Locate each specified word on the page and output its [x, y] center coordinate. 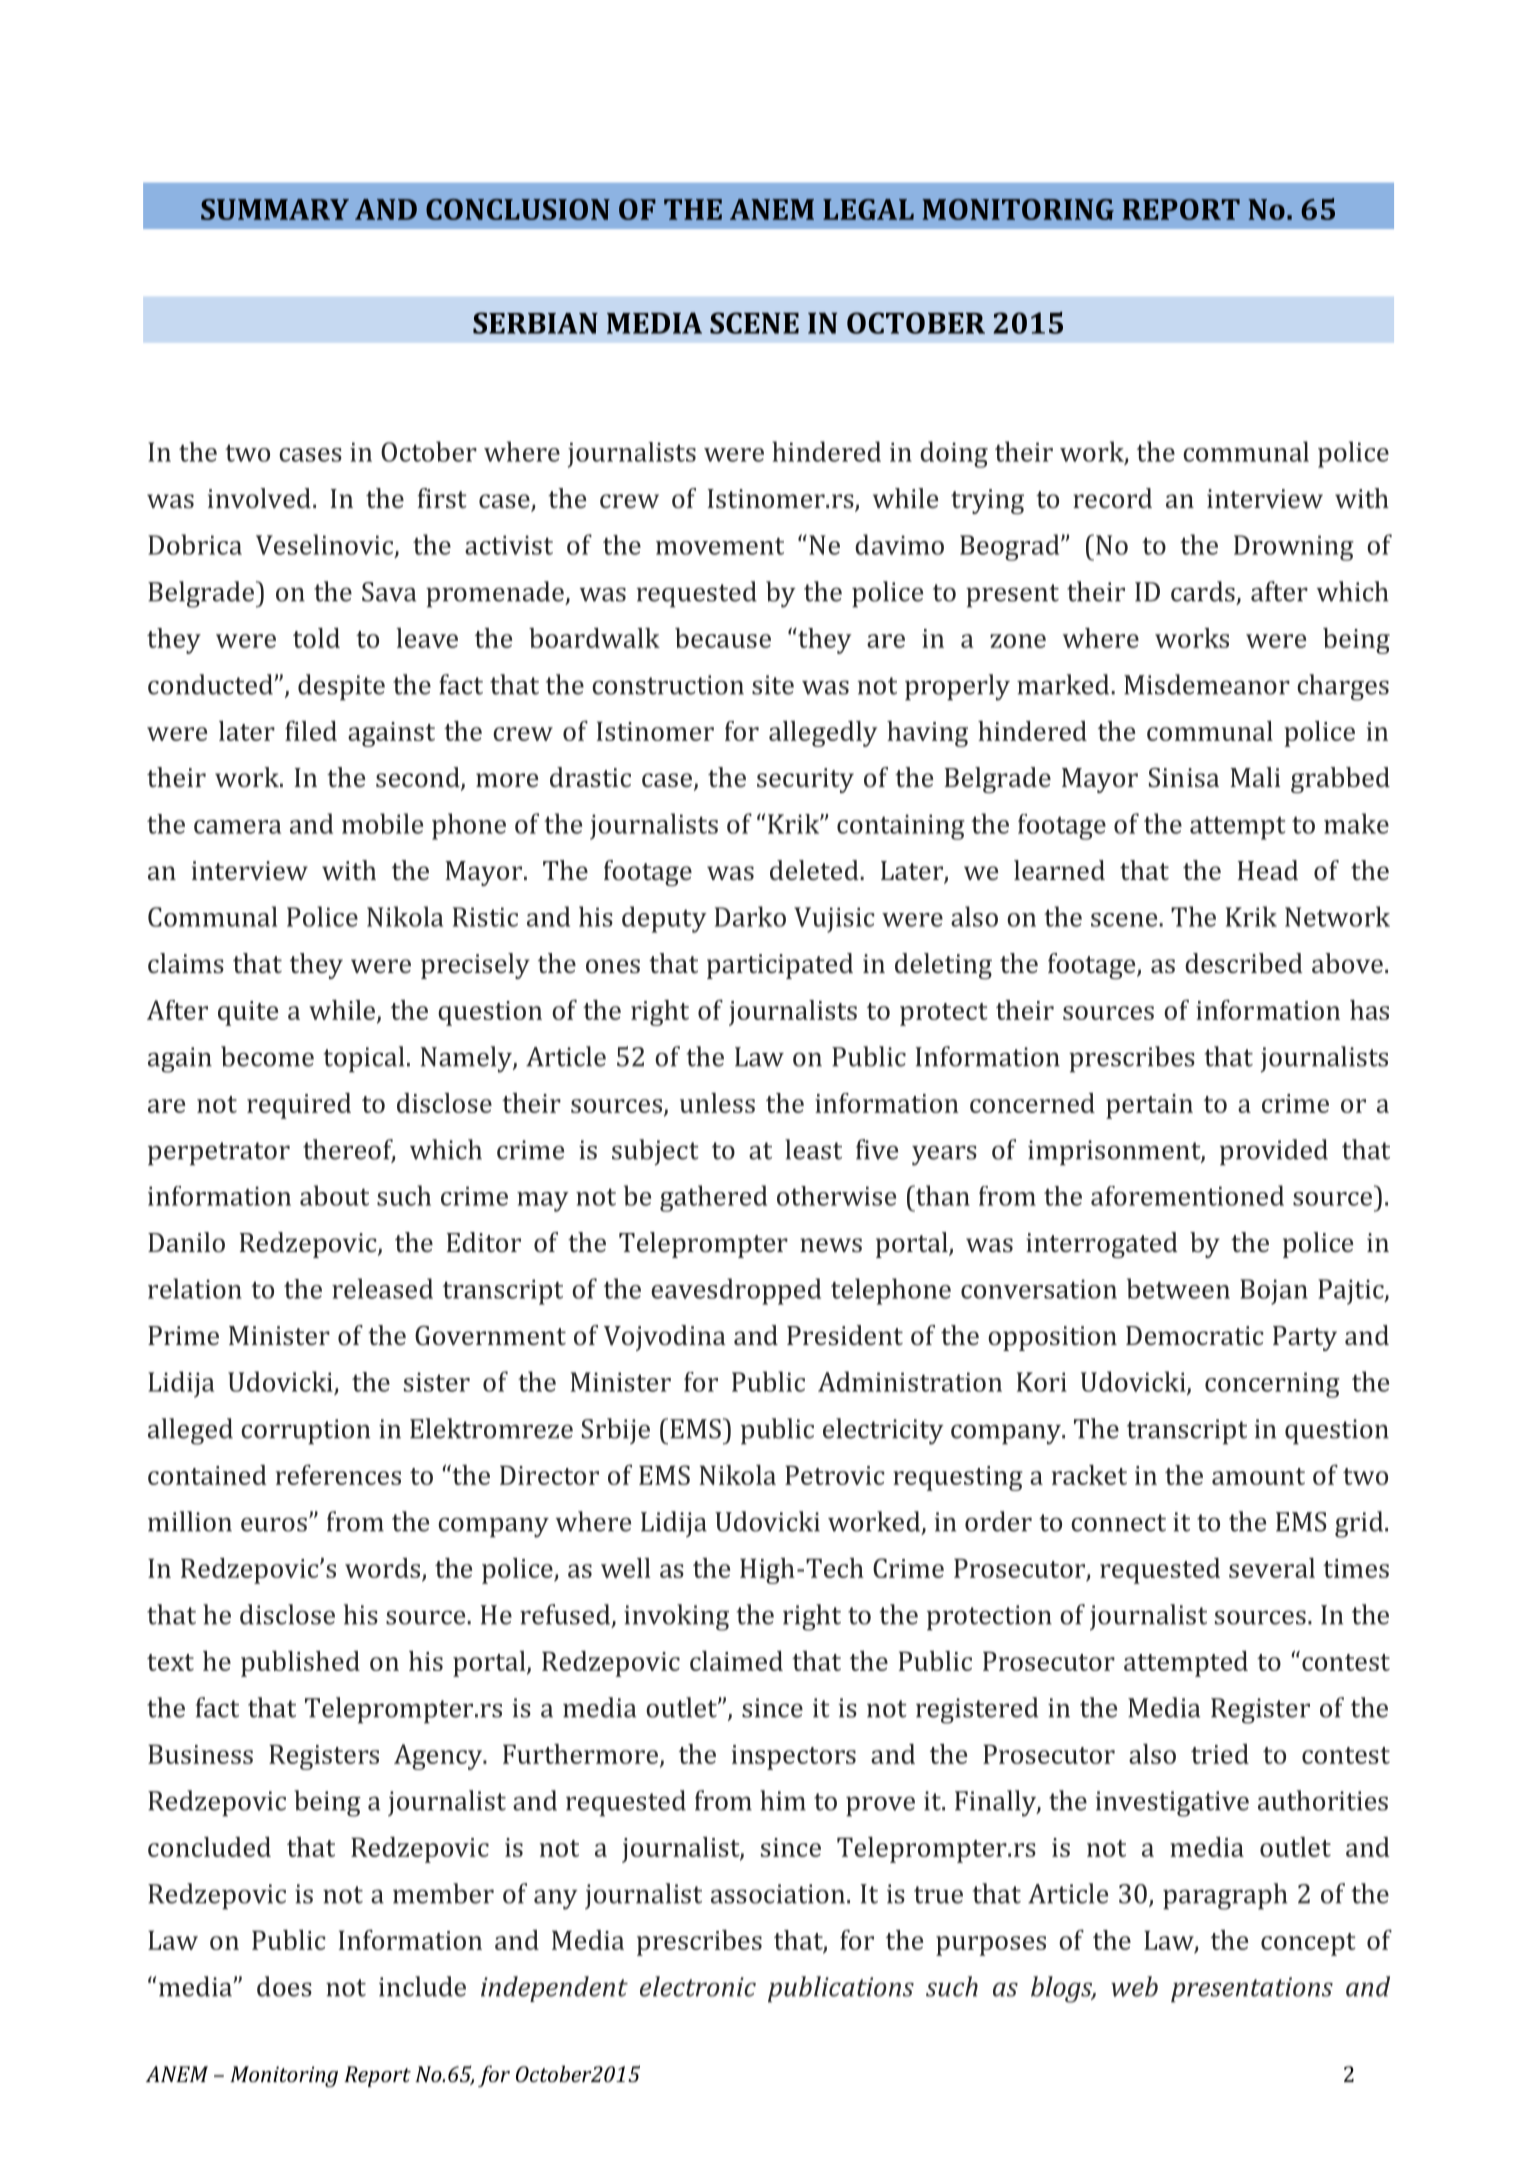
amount [1258, 1476]
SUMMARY [275, 209]
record [1112, 498]
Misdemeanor [1207, 684]
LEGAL [868, 209]
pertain [1149, 1106]
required [299, 1106]
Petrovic [834, 1475]
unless [717, 1103]
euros [274, 1524]
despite [341, 687]
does [284, 1986]
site [773, 685]
